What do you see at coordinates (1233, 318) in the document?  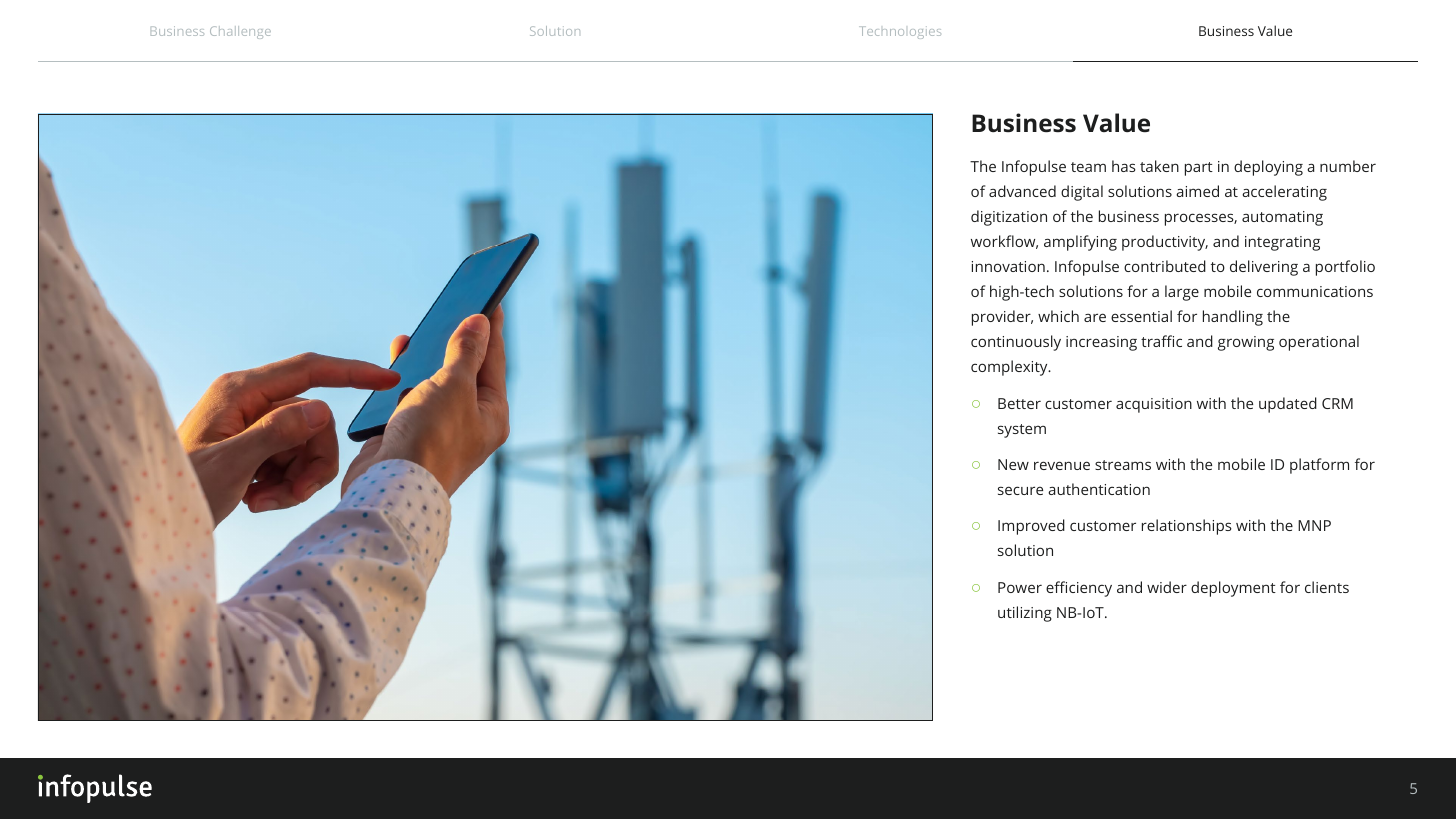 I see `handling` at bounding box center [1233, 318].
